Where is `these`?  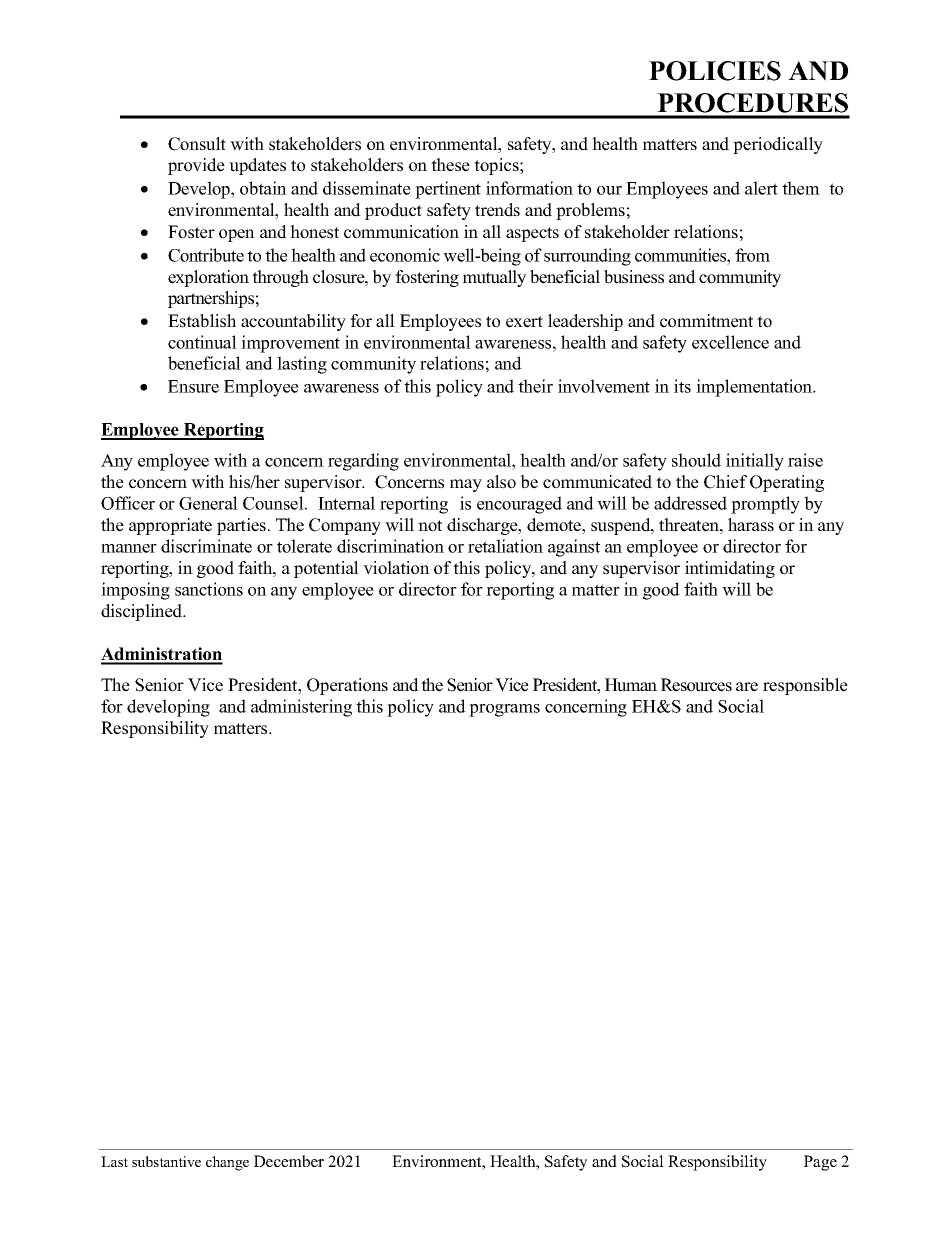 these is located at coordinates (450, 165).
